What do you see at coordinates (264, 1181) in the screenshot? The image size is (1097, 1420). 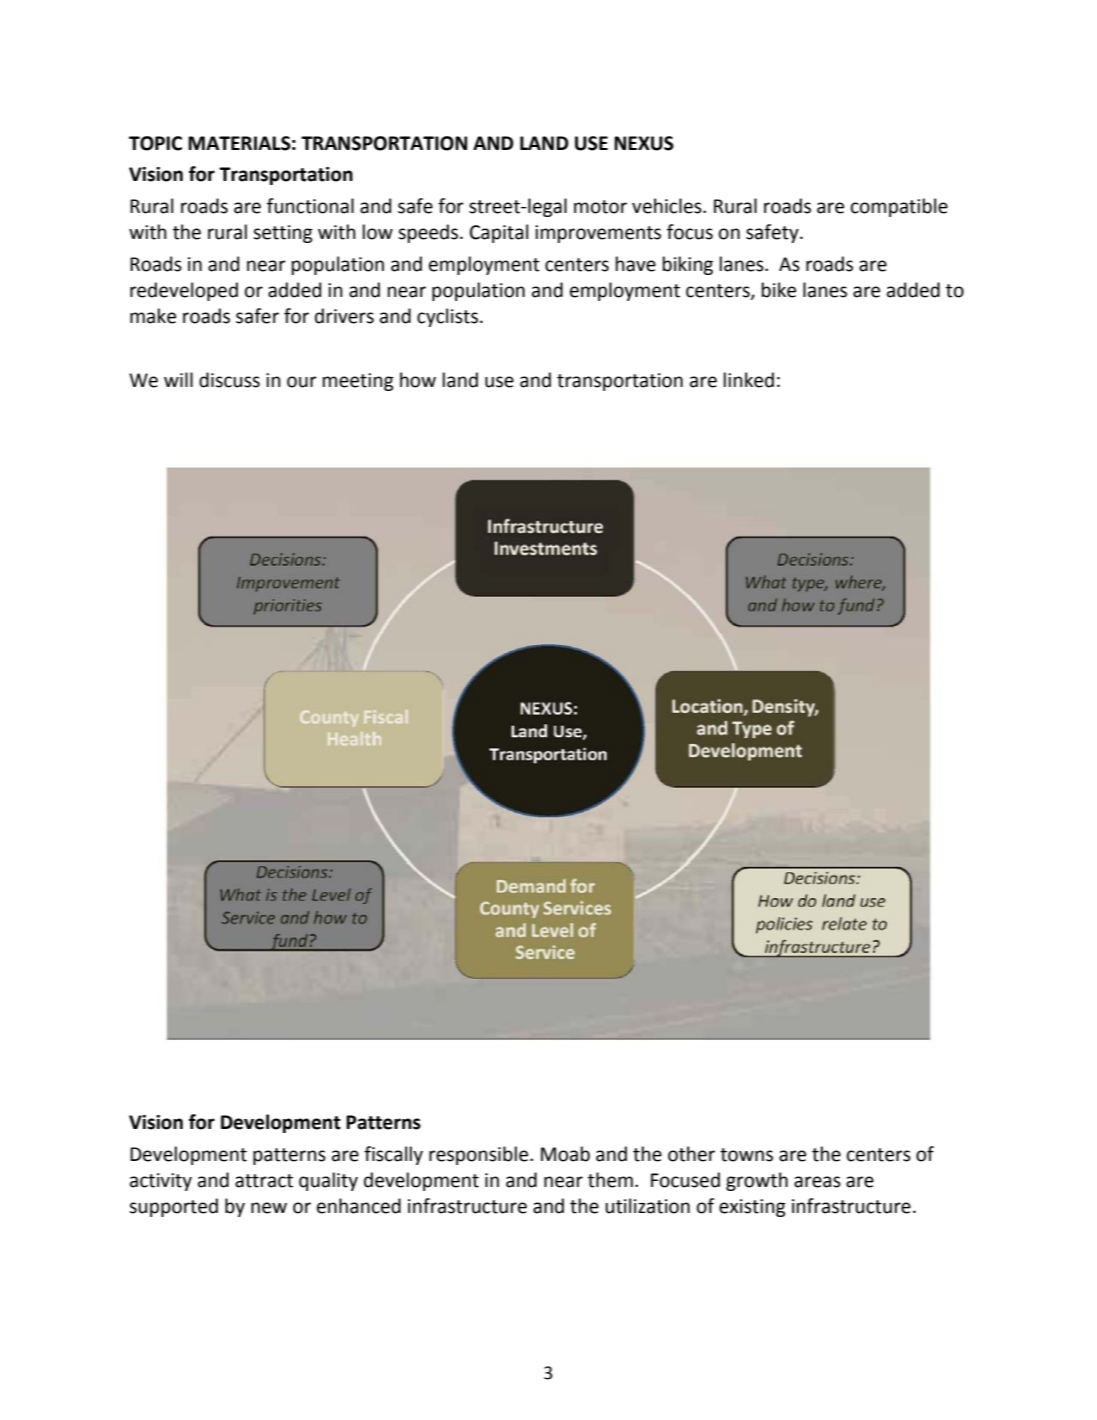 I see `attract` at bounding box center [264, 1181].
